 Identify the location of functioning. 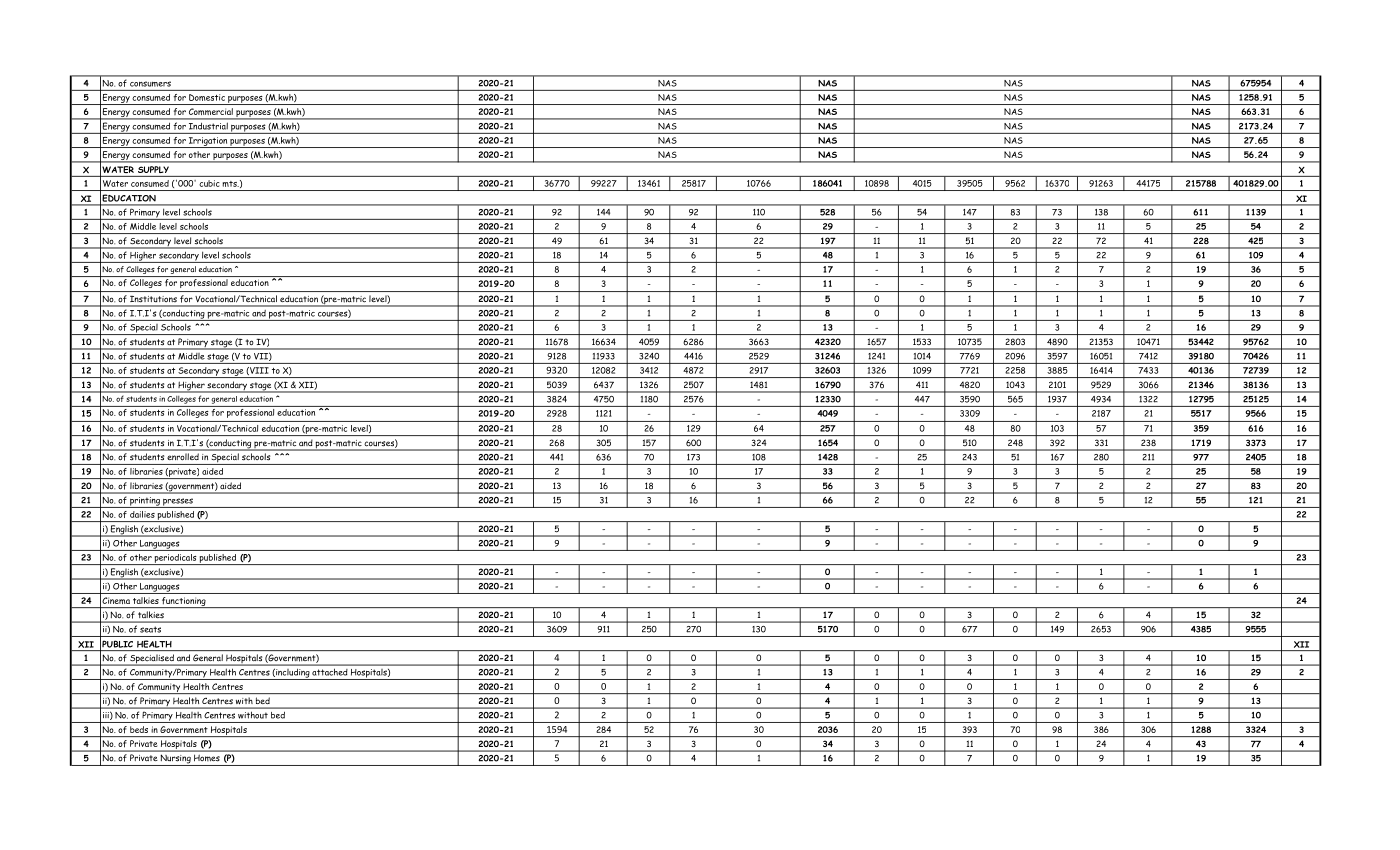
(184, 602).
